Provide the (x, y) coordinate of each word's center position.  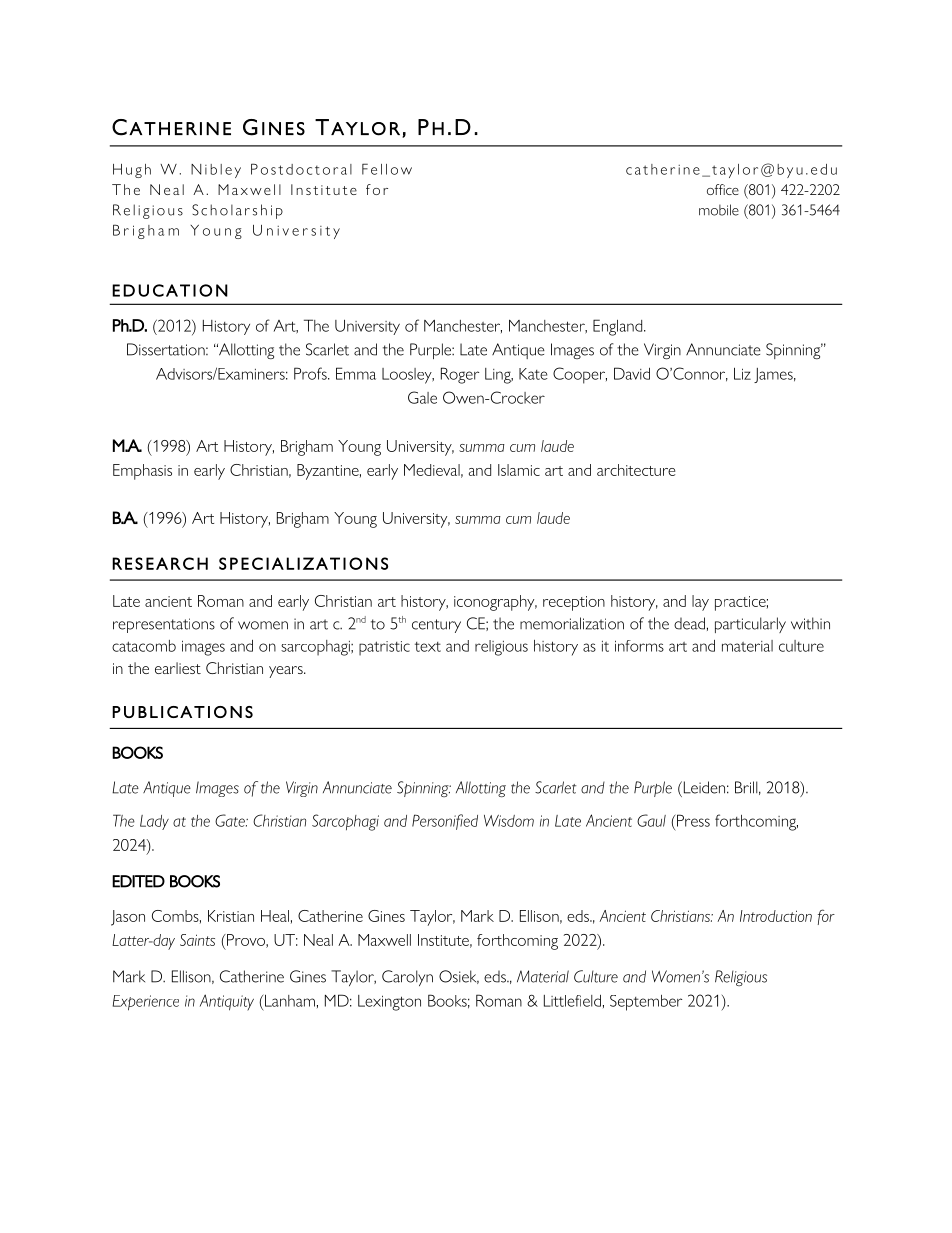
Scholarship (237, 211)
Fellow (387, 169)
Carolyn (407, 978)
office (723, 189)
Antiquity (227, 1002)
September (646, 1003)
